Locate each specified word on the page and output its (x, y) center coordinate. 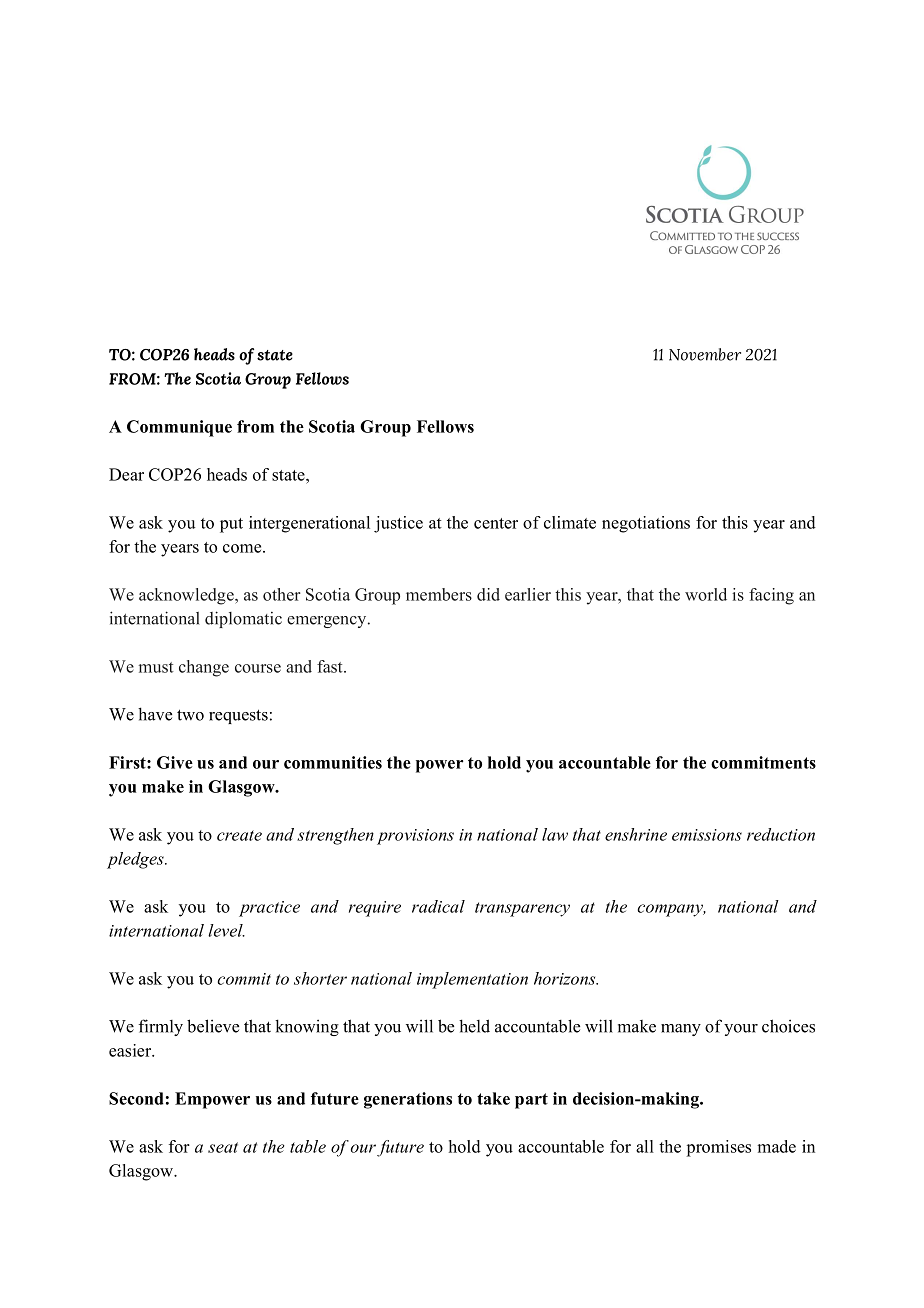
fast (331, 666)
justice (398, 524)
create (239, 835)
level (226, 930)
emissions (707, 835)
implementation (472, 980)
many (681, 1030)
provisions (415, 837)
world (706, 594)
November (705, 354)
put (231, 525)
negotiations (646, 524)
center (496, 523)
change (204, 668)
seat (223, 1147)
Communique (179, 428)
